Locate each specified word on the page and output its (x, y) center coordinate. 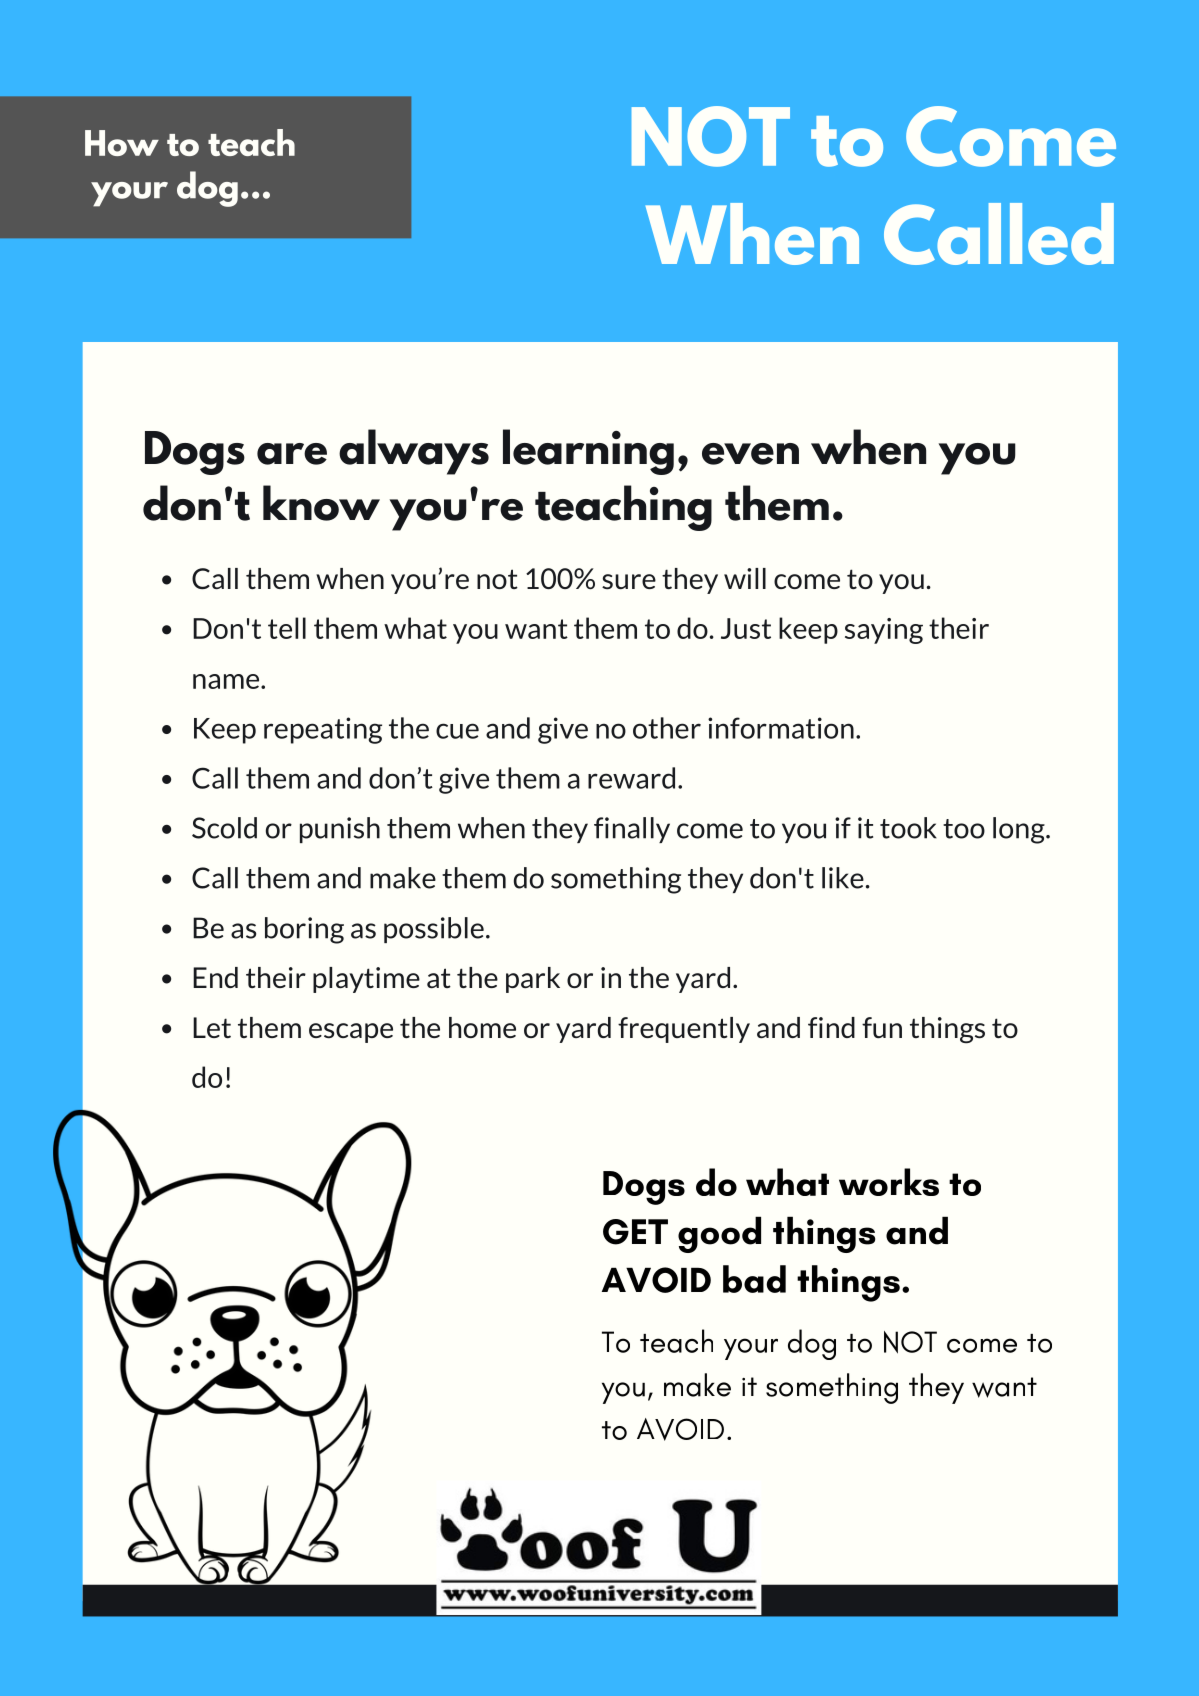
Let (212, 1027)
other (667, 728)
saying (884, 631)
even (750, 454)
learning (588, 452)
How (122, 143)
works (889, 1182)
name (227, 681)
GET (635, 1232)
